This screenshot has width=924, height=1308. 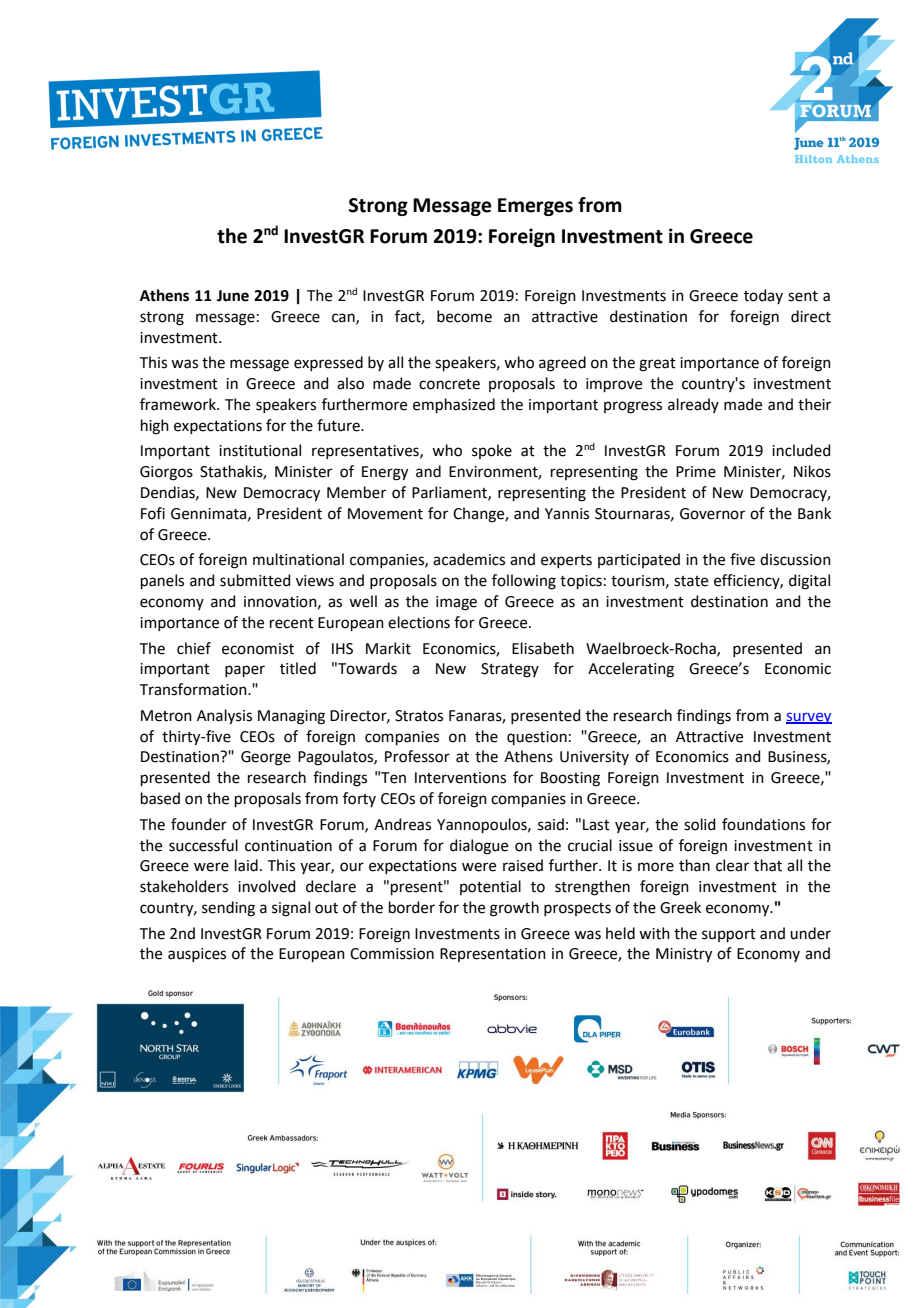 What do you see at coordinates (492, 451) in the screenshot?
I see `spoke` at bounding box center [492, 451].
